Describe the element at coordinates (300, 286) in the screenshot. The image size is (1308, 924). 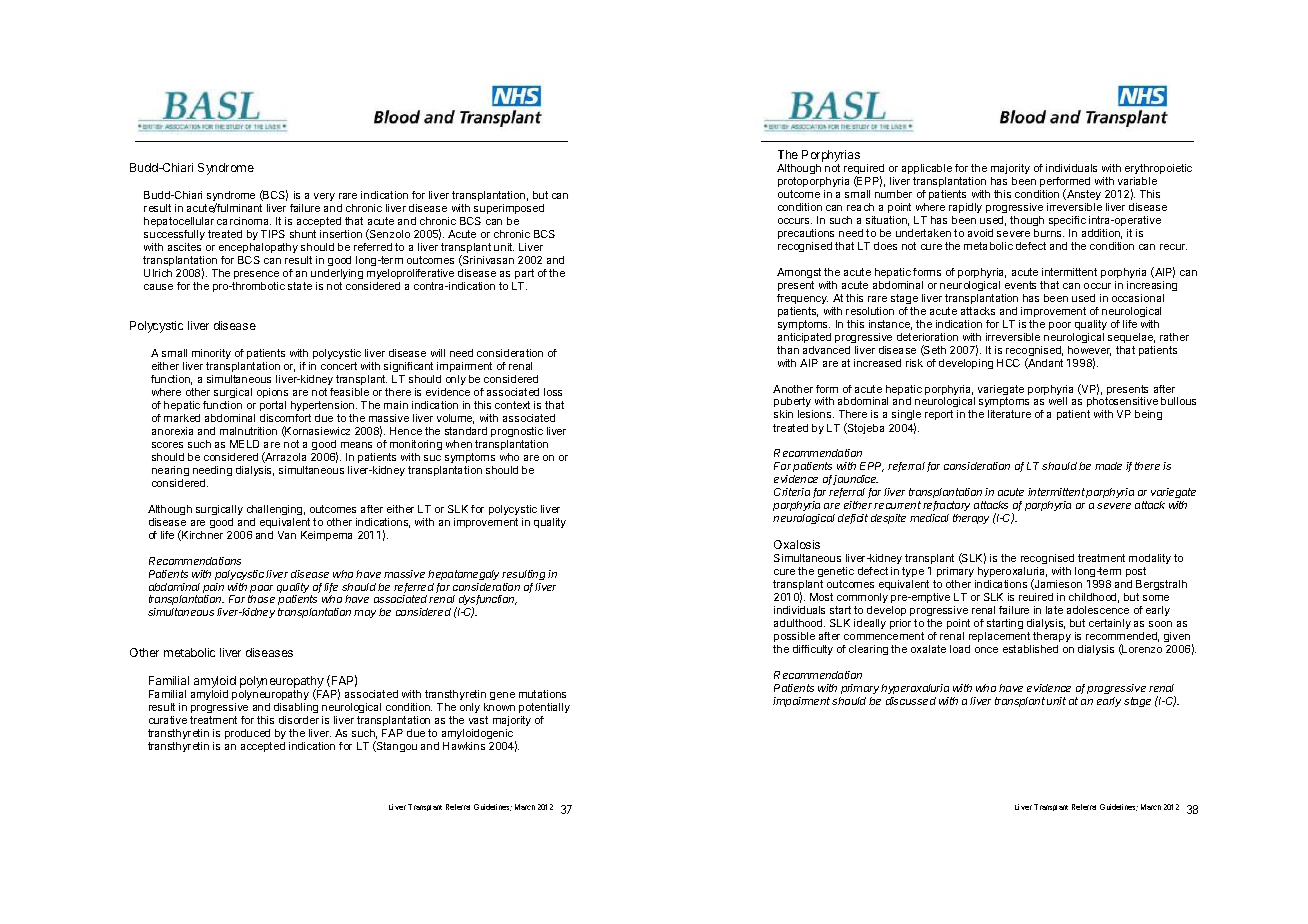
I see `state` at that location.
